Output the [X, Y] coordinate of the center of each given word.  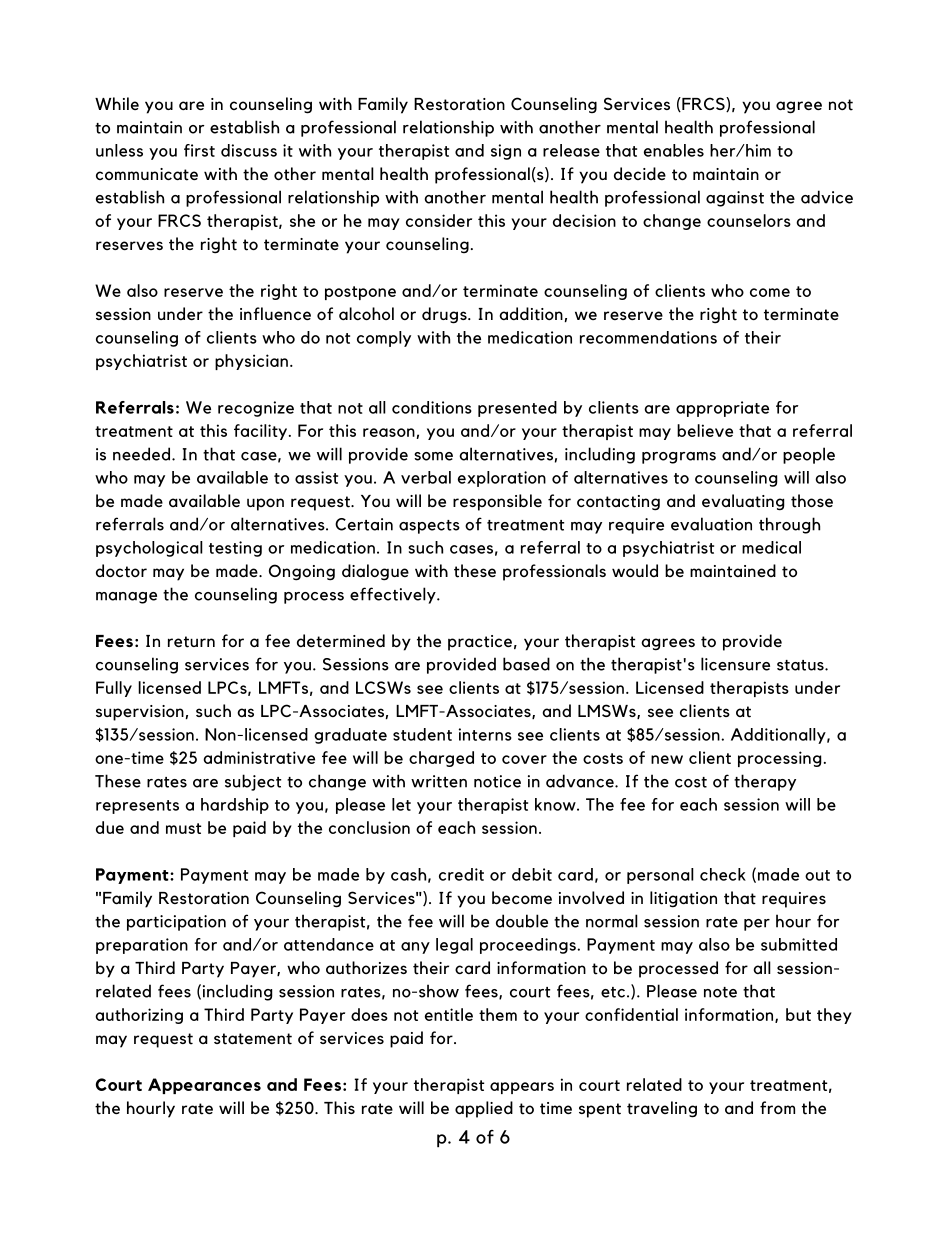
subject [253, 782]
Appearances [204, 1086]
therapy [765, 782]
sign [506, 152]
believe [705, 430]
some [433, 456]
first [199, 150]
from [777, 1107]
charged [441, 759]
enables [674, 150]
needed [141, 454]
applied [484, 1109]
